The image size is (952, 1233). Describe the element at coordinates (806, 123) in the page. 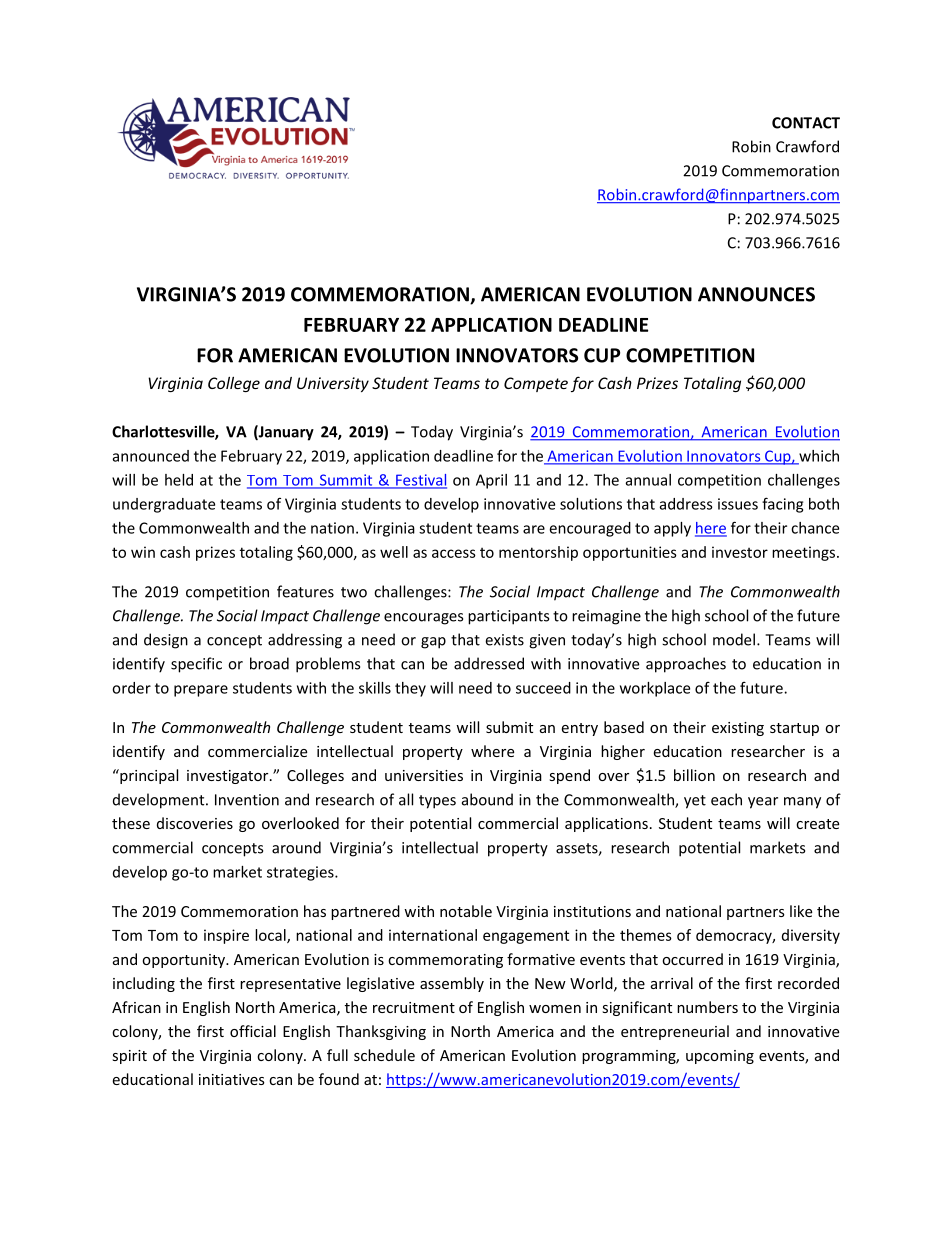

I see `CONTACT` at that location.
